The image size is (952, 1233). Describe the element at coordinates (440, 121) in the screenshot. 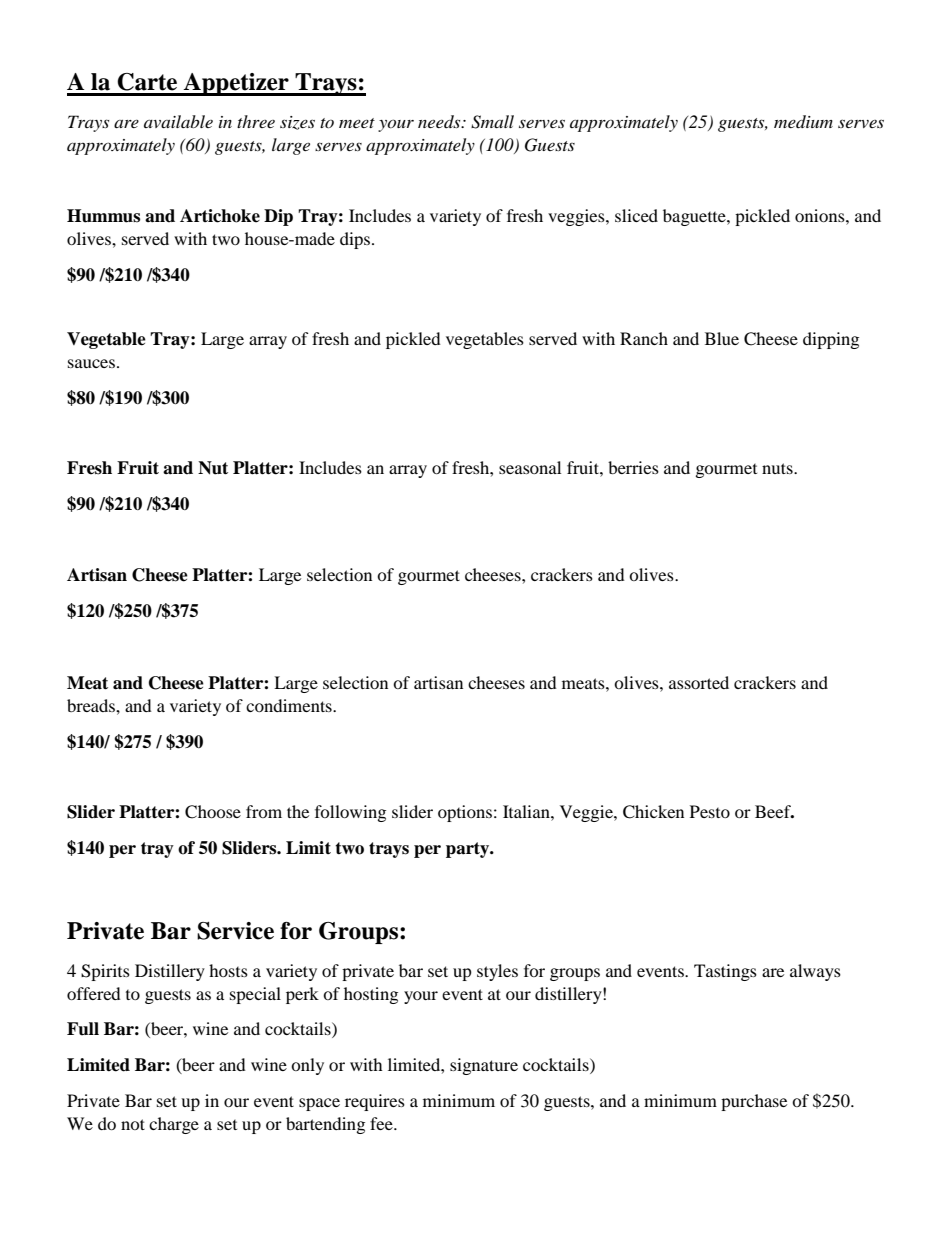

I see `needs` at that location.
